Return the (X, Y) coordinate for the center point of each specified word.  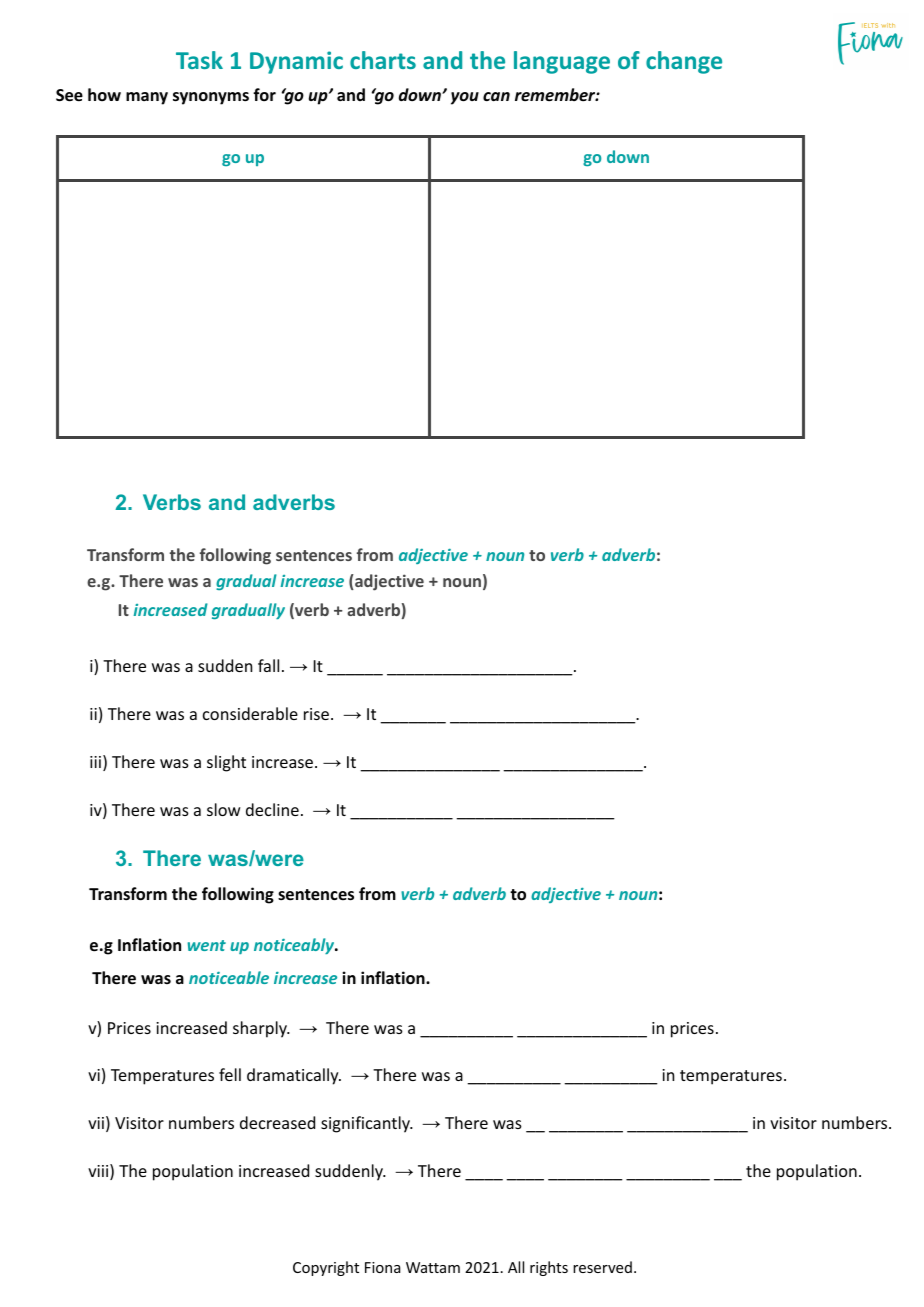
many (147, 98)
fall (268, 665)
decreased (277, 1122)
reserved (602, 1267)
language (562, 62)
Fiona (382, 1267)
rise (316, 714)
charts (383, 60)
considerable (250, 713)
